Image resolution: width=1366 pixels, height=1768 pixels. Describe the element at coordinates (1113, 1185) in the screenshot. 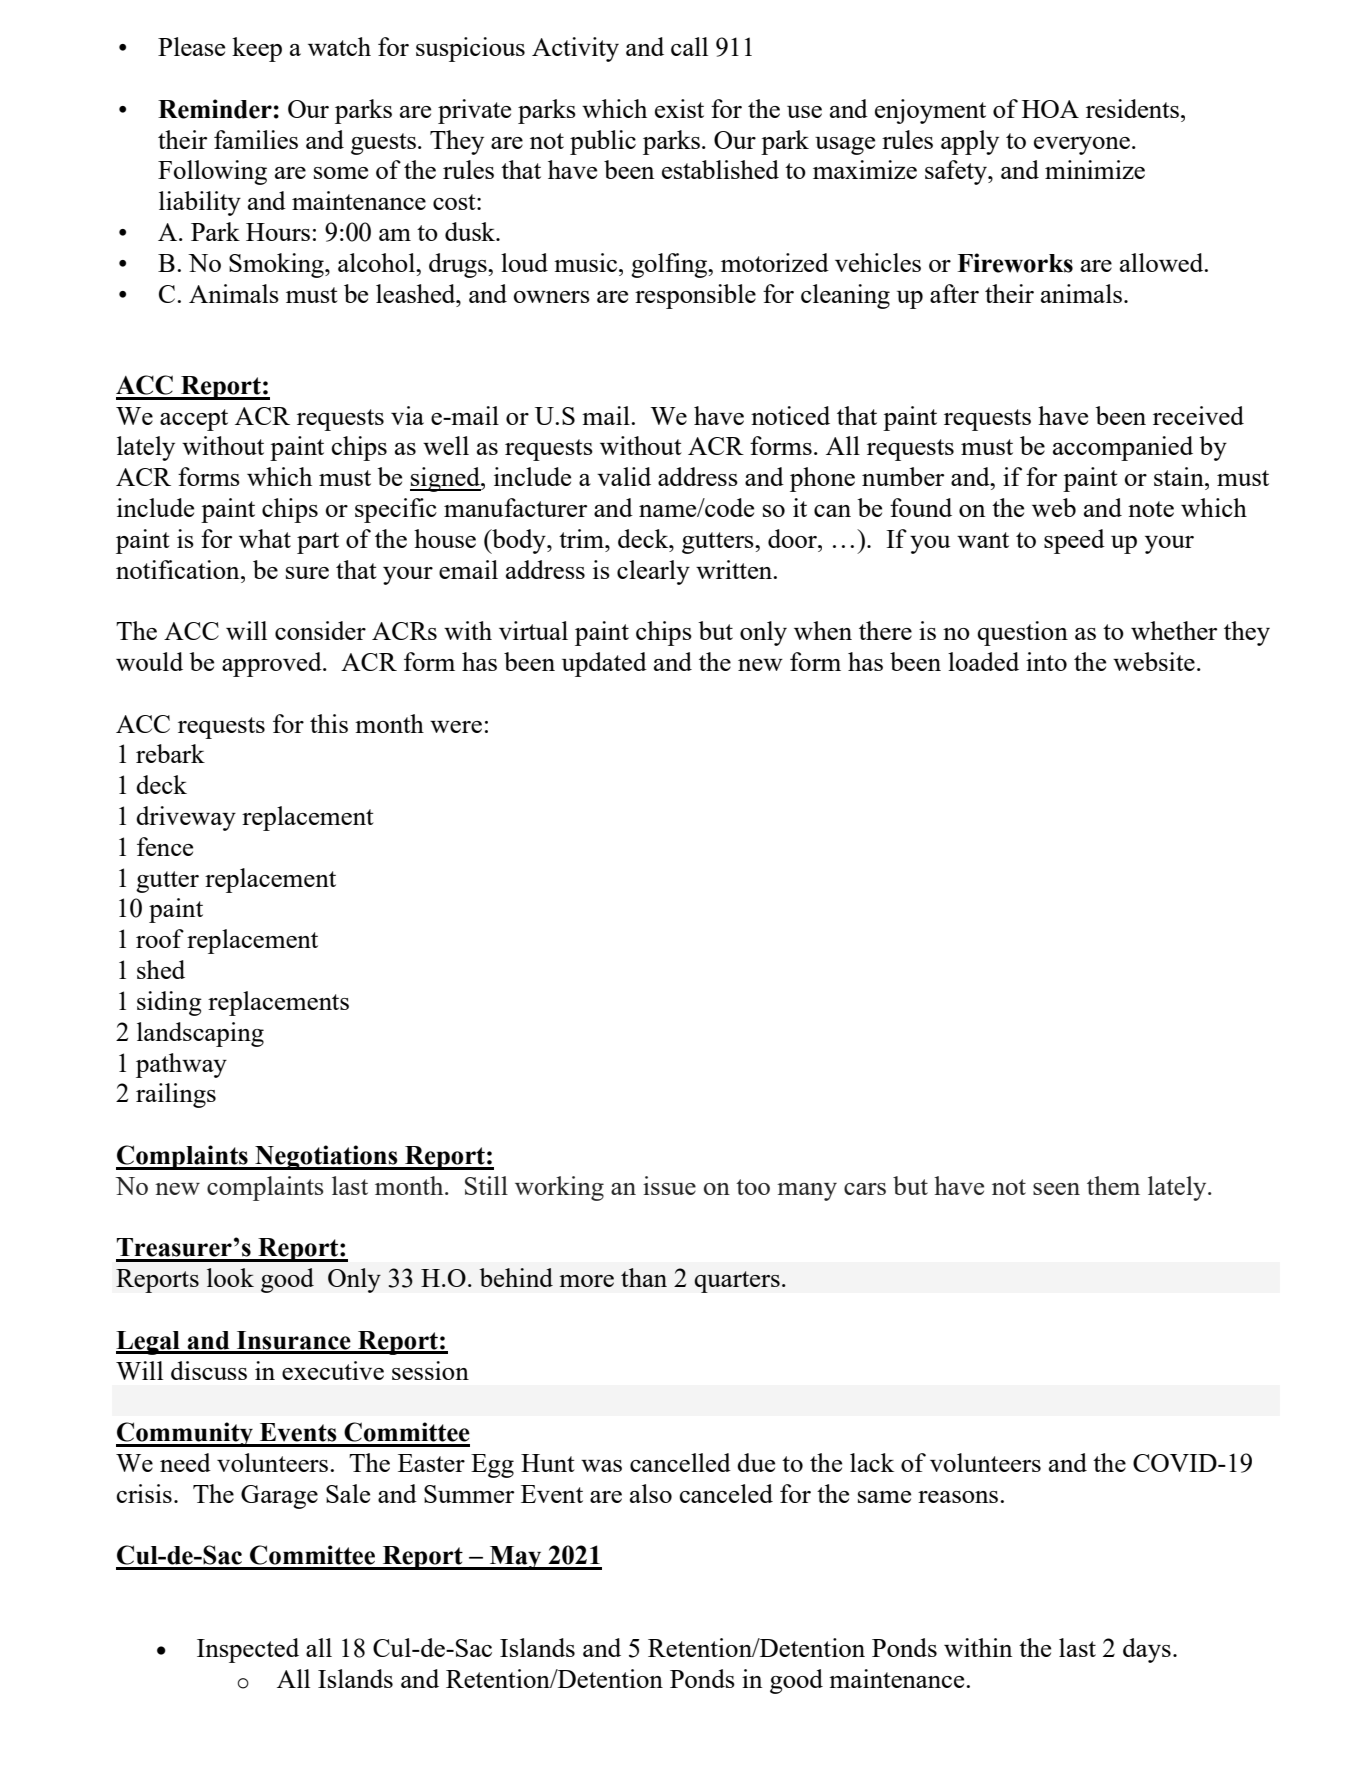

I see `them` at that location.
